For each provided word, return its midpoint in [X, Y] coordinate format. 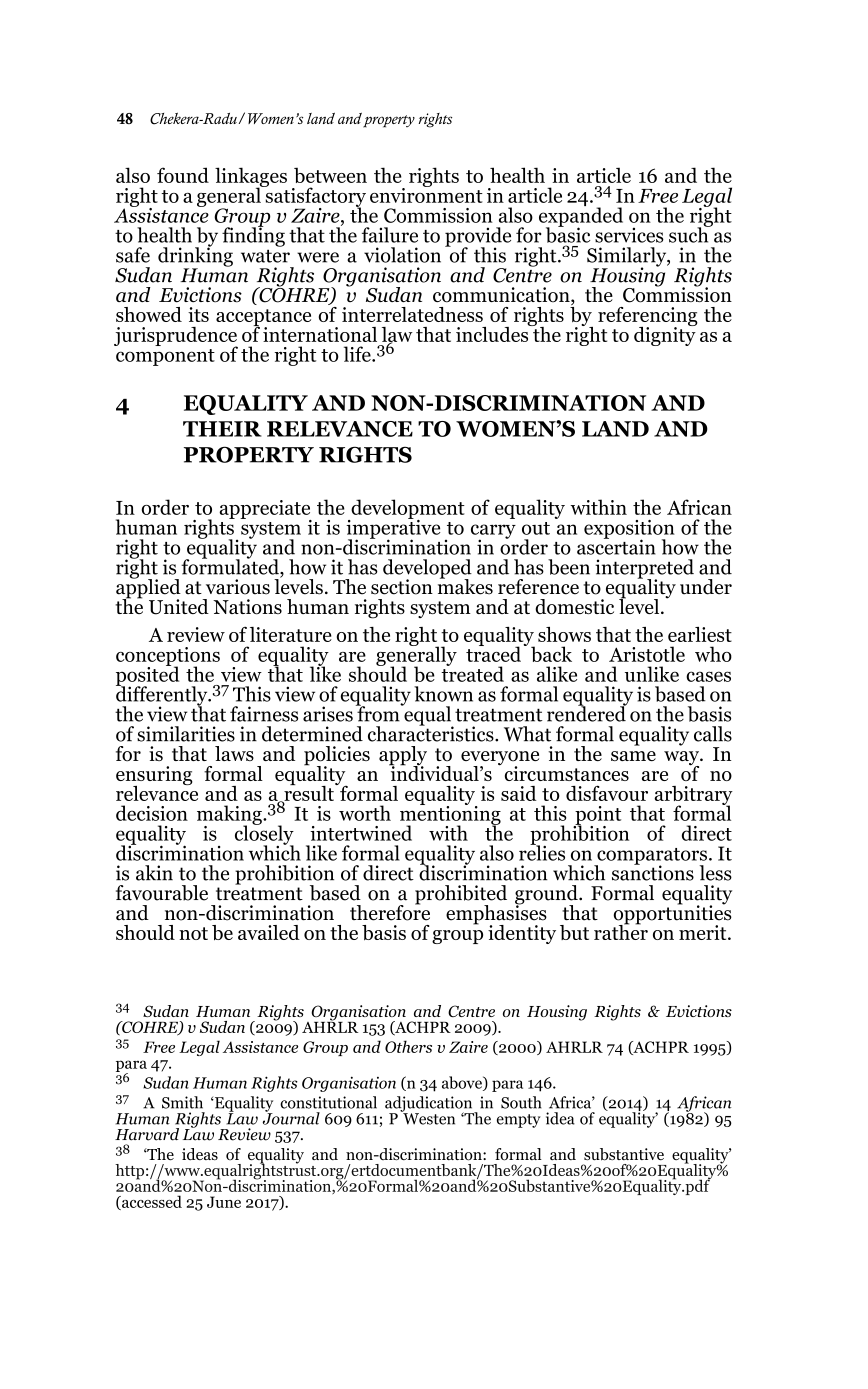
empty [519, 1121]
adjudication [430, 1105]
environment [426, 194]
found [183, 175]
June [224, 1202]
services [629, 235]
